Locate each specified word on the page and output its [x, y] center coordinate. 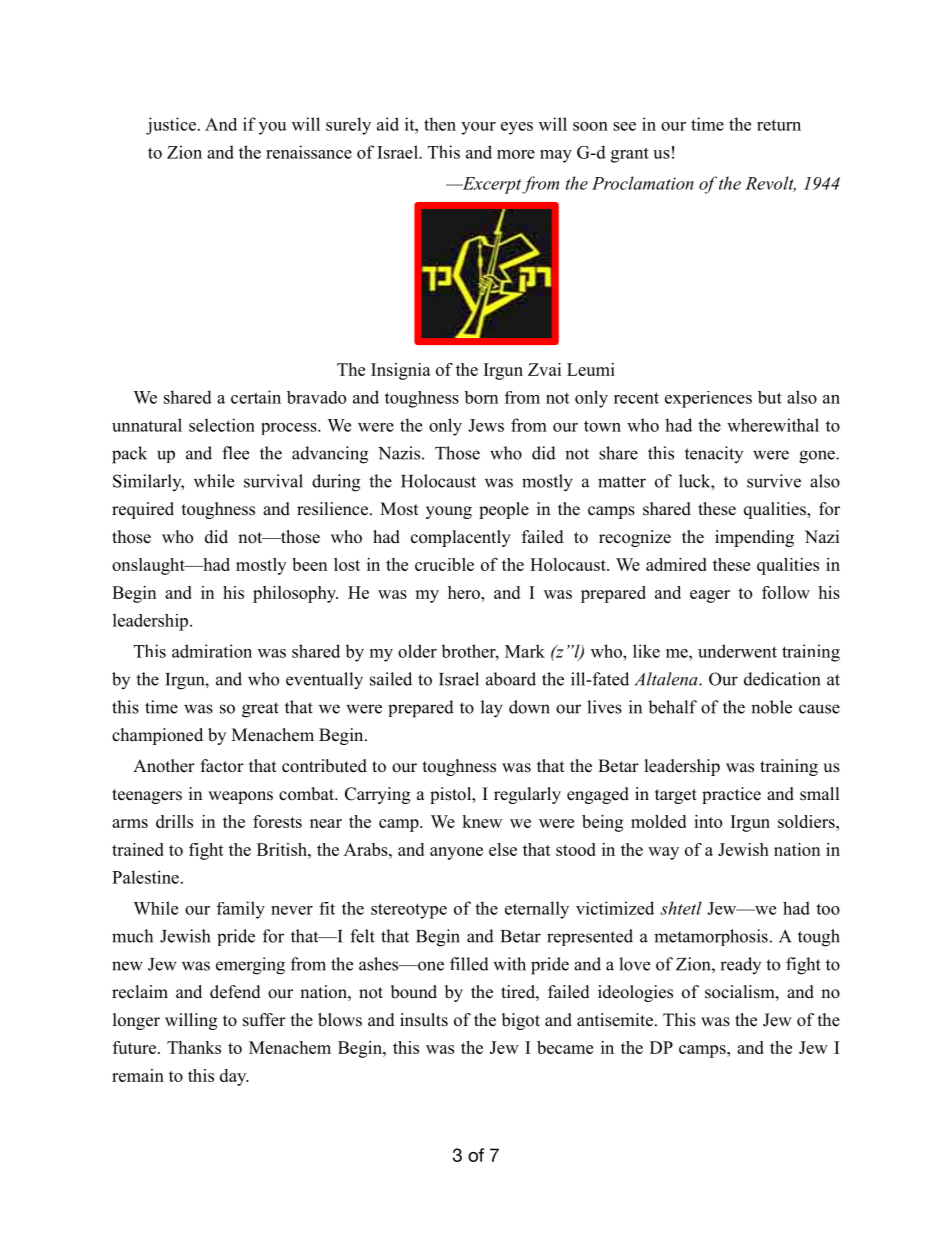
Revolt [770, 184]
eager [710, 596]
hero [465, 592]
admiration [212, 651]
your [478, 128]
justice [171, 126]
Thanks [194, 1047]
